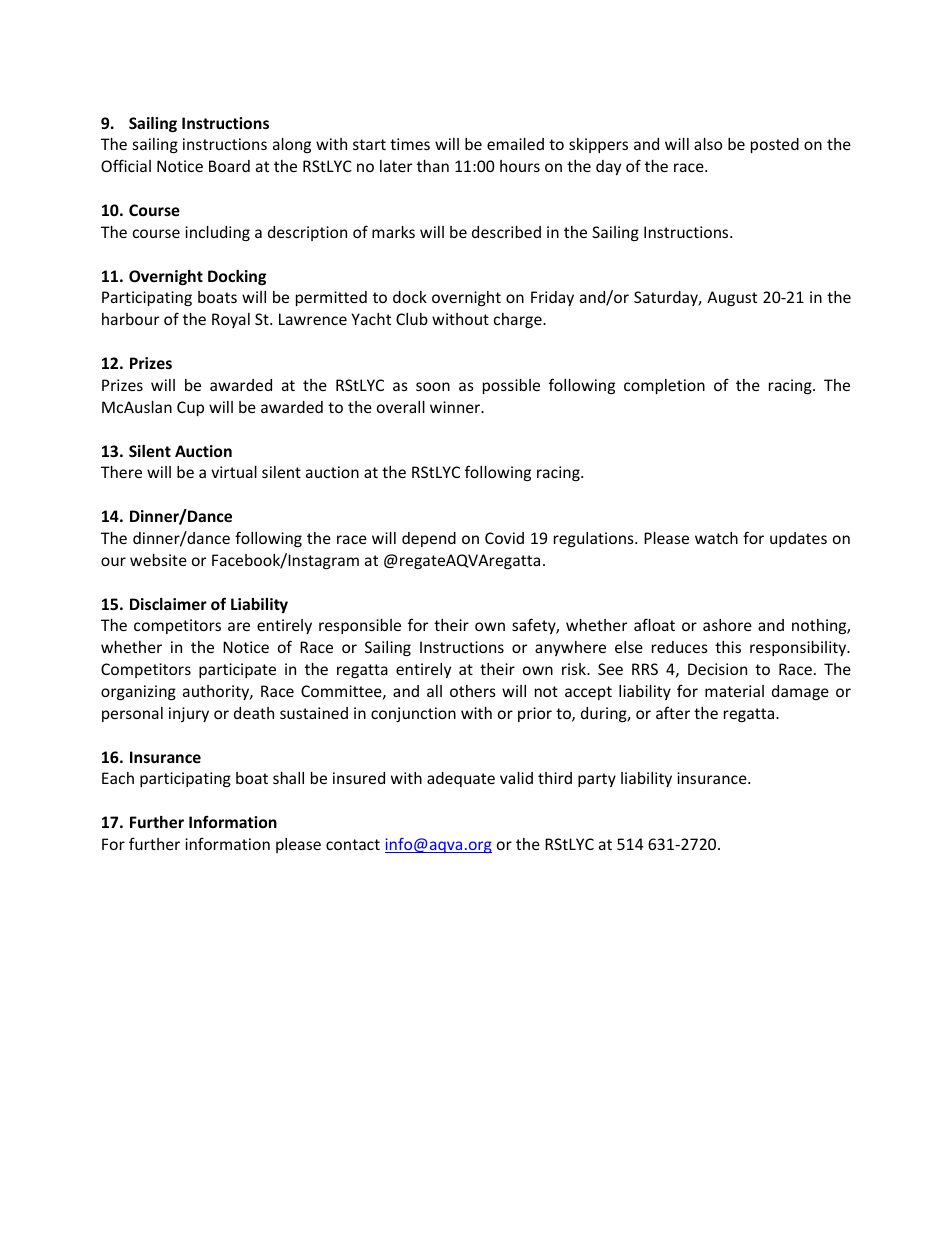  What do you see at coordinates (727, 625) in the screenshot?
I see `ashore` at bounding box center [727, 625].
